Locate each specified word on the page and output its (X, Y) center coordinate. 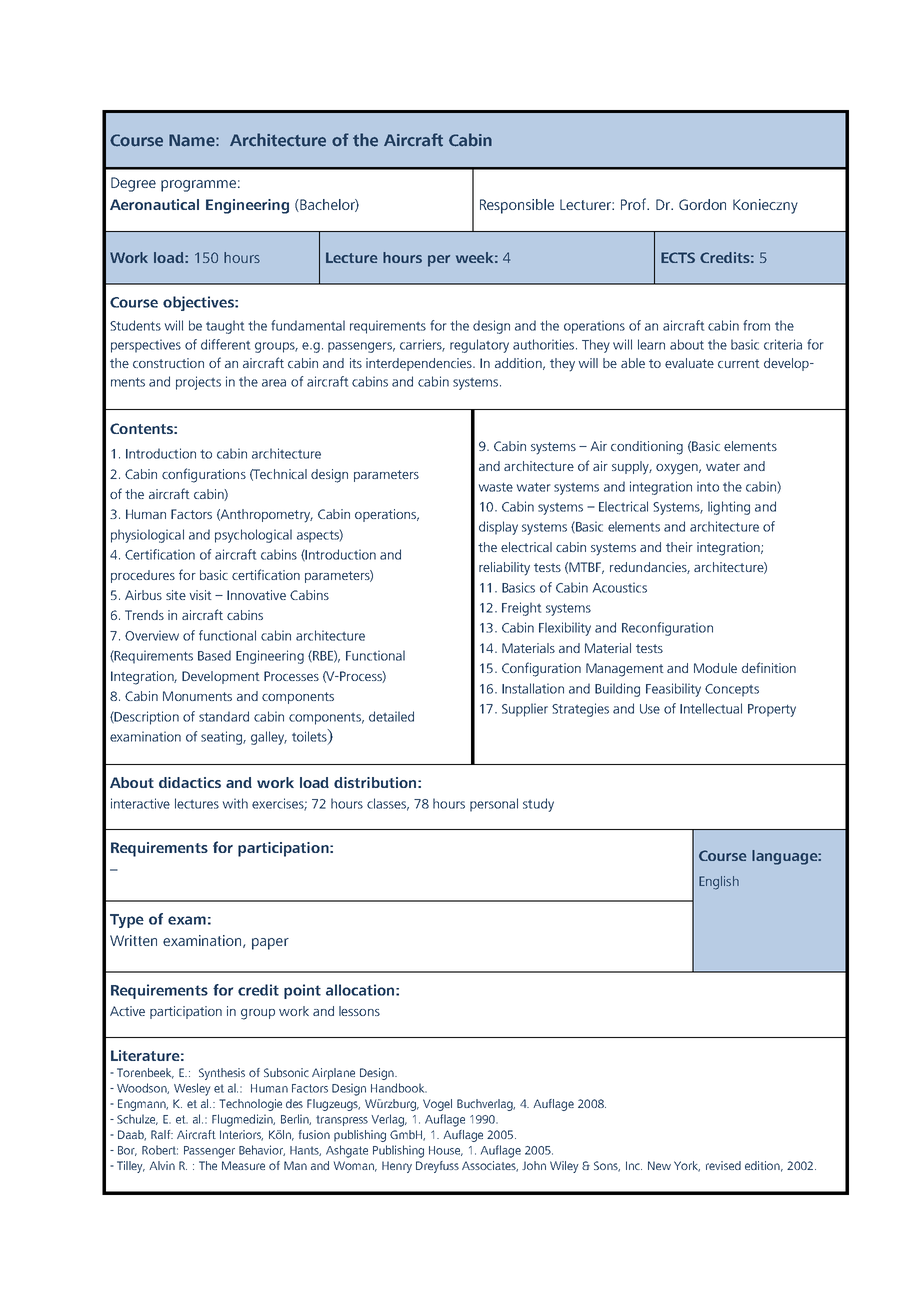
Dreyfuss (437, 1167)
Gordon (702, 204)
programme (198, 186)
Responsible (517, 206)
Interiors (241, 1135)
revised (723, 1165)
